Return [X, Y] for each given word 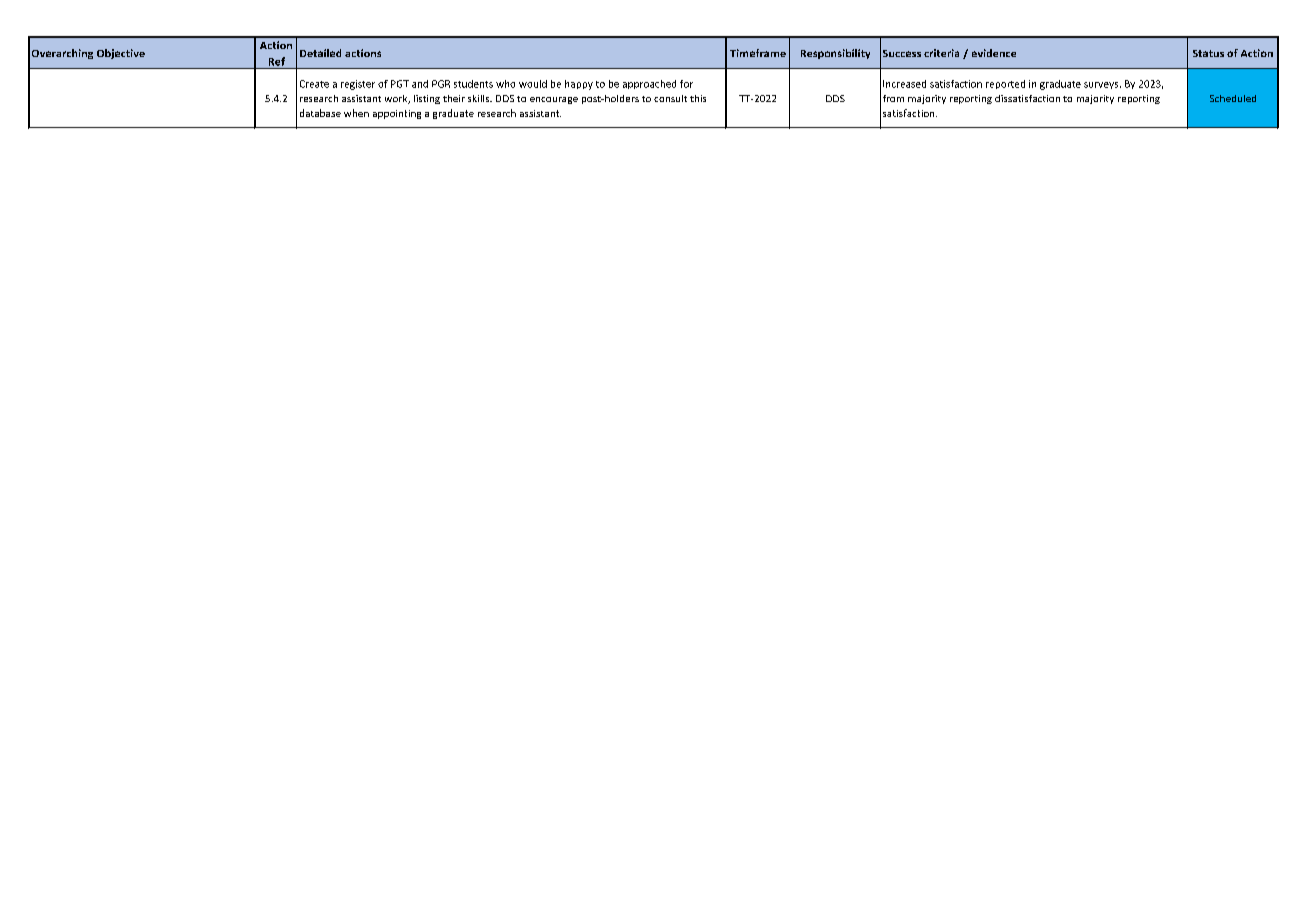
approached [649, 84]
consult [670, 98]
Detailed [320, 53]
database [320, 113]
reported [1005, 84]
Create [314, 84]
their [454, 98]
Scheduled [1233, 98]
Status [1208, 53]
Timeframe [758, 53]
